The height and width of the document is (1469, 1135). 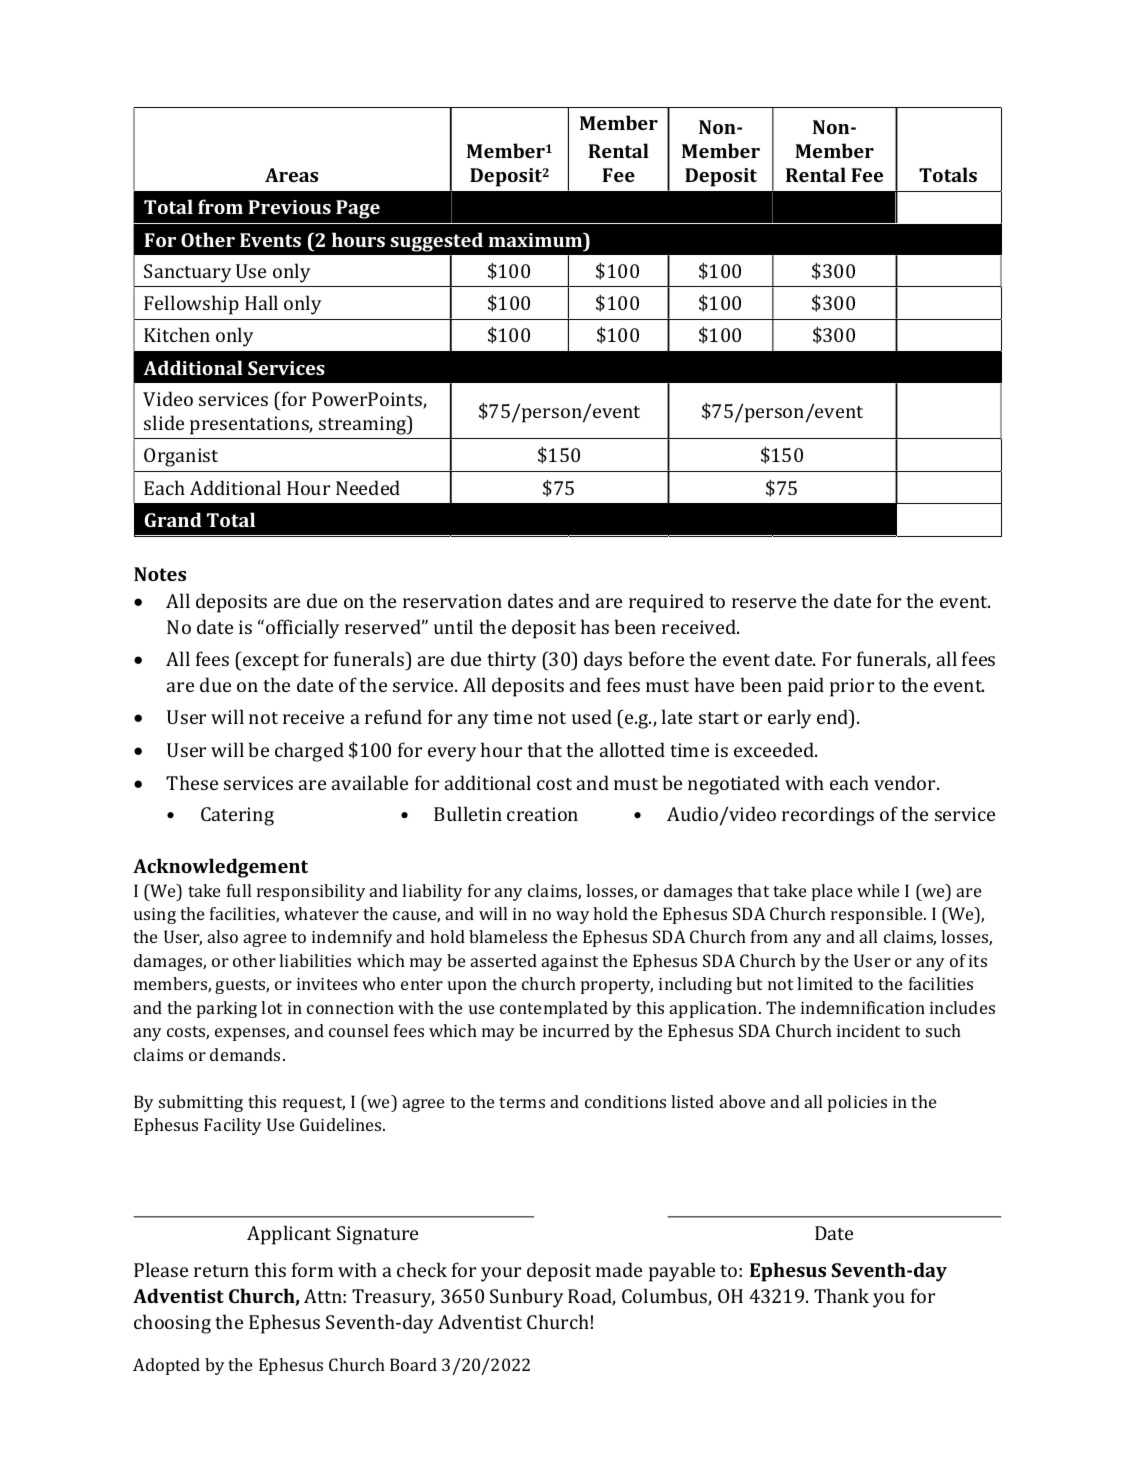 What do you see at coordinates (572, 917) in the document?
I see `way` at bounding box center [572, 917].
